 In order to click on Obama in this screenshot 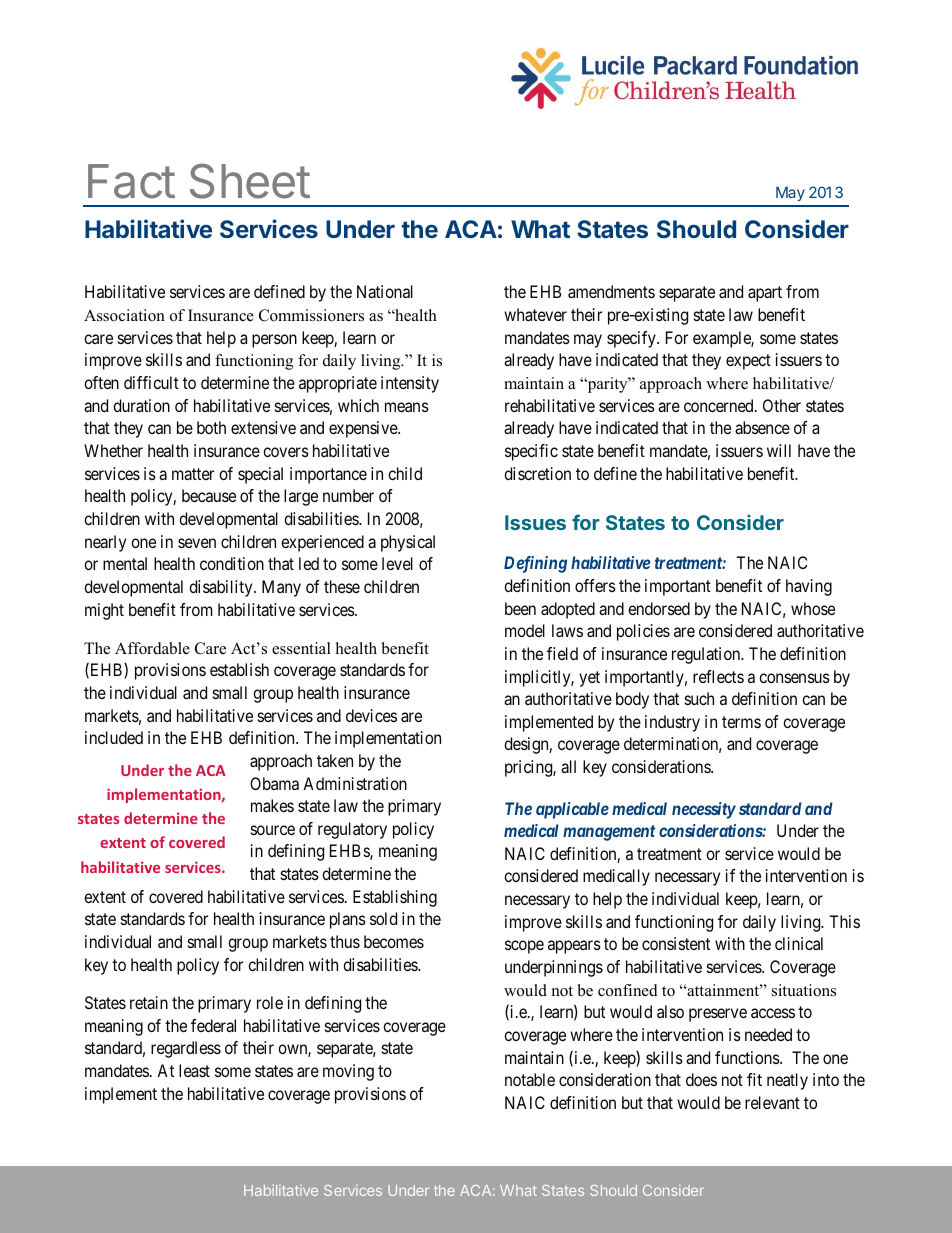, I will do `click(274, 783)`.
